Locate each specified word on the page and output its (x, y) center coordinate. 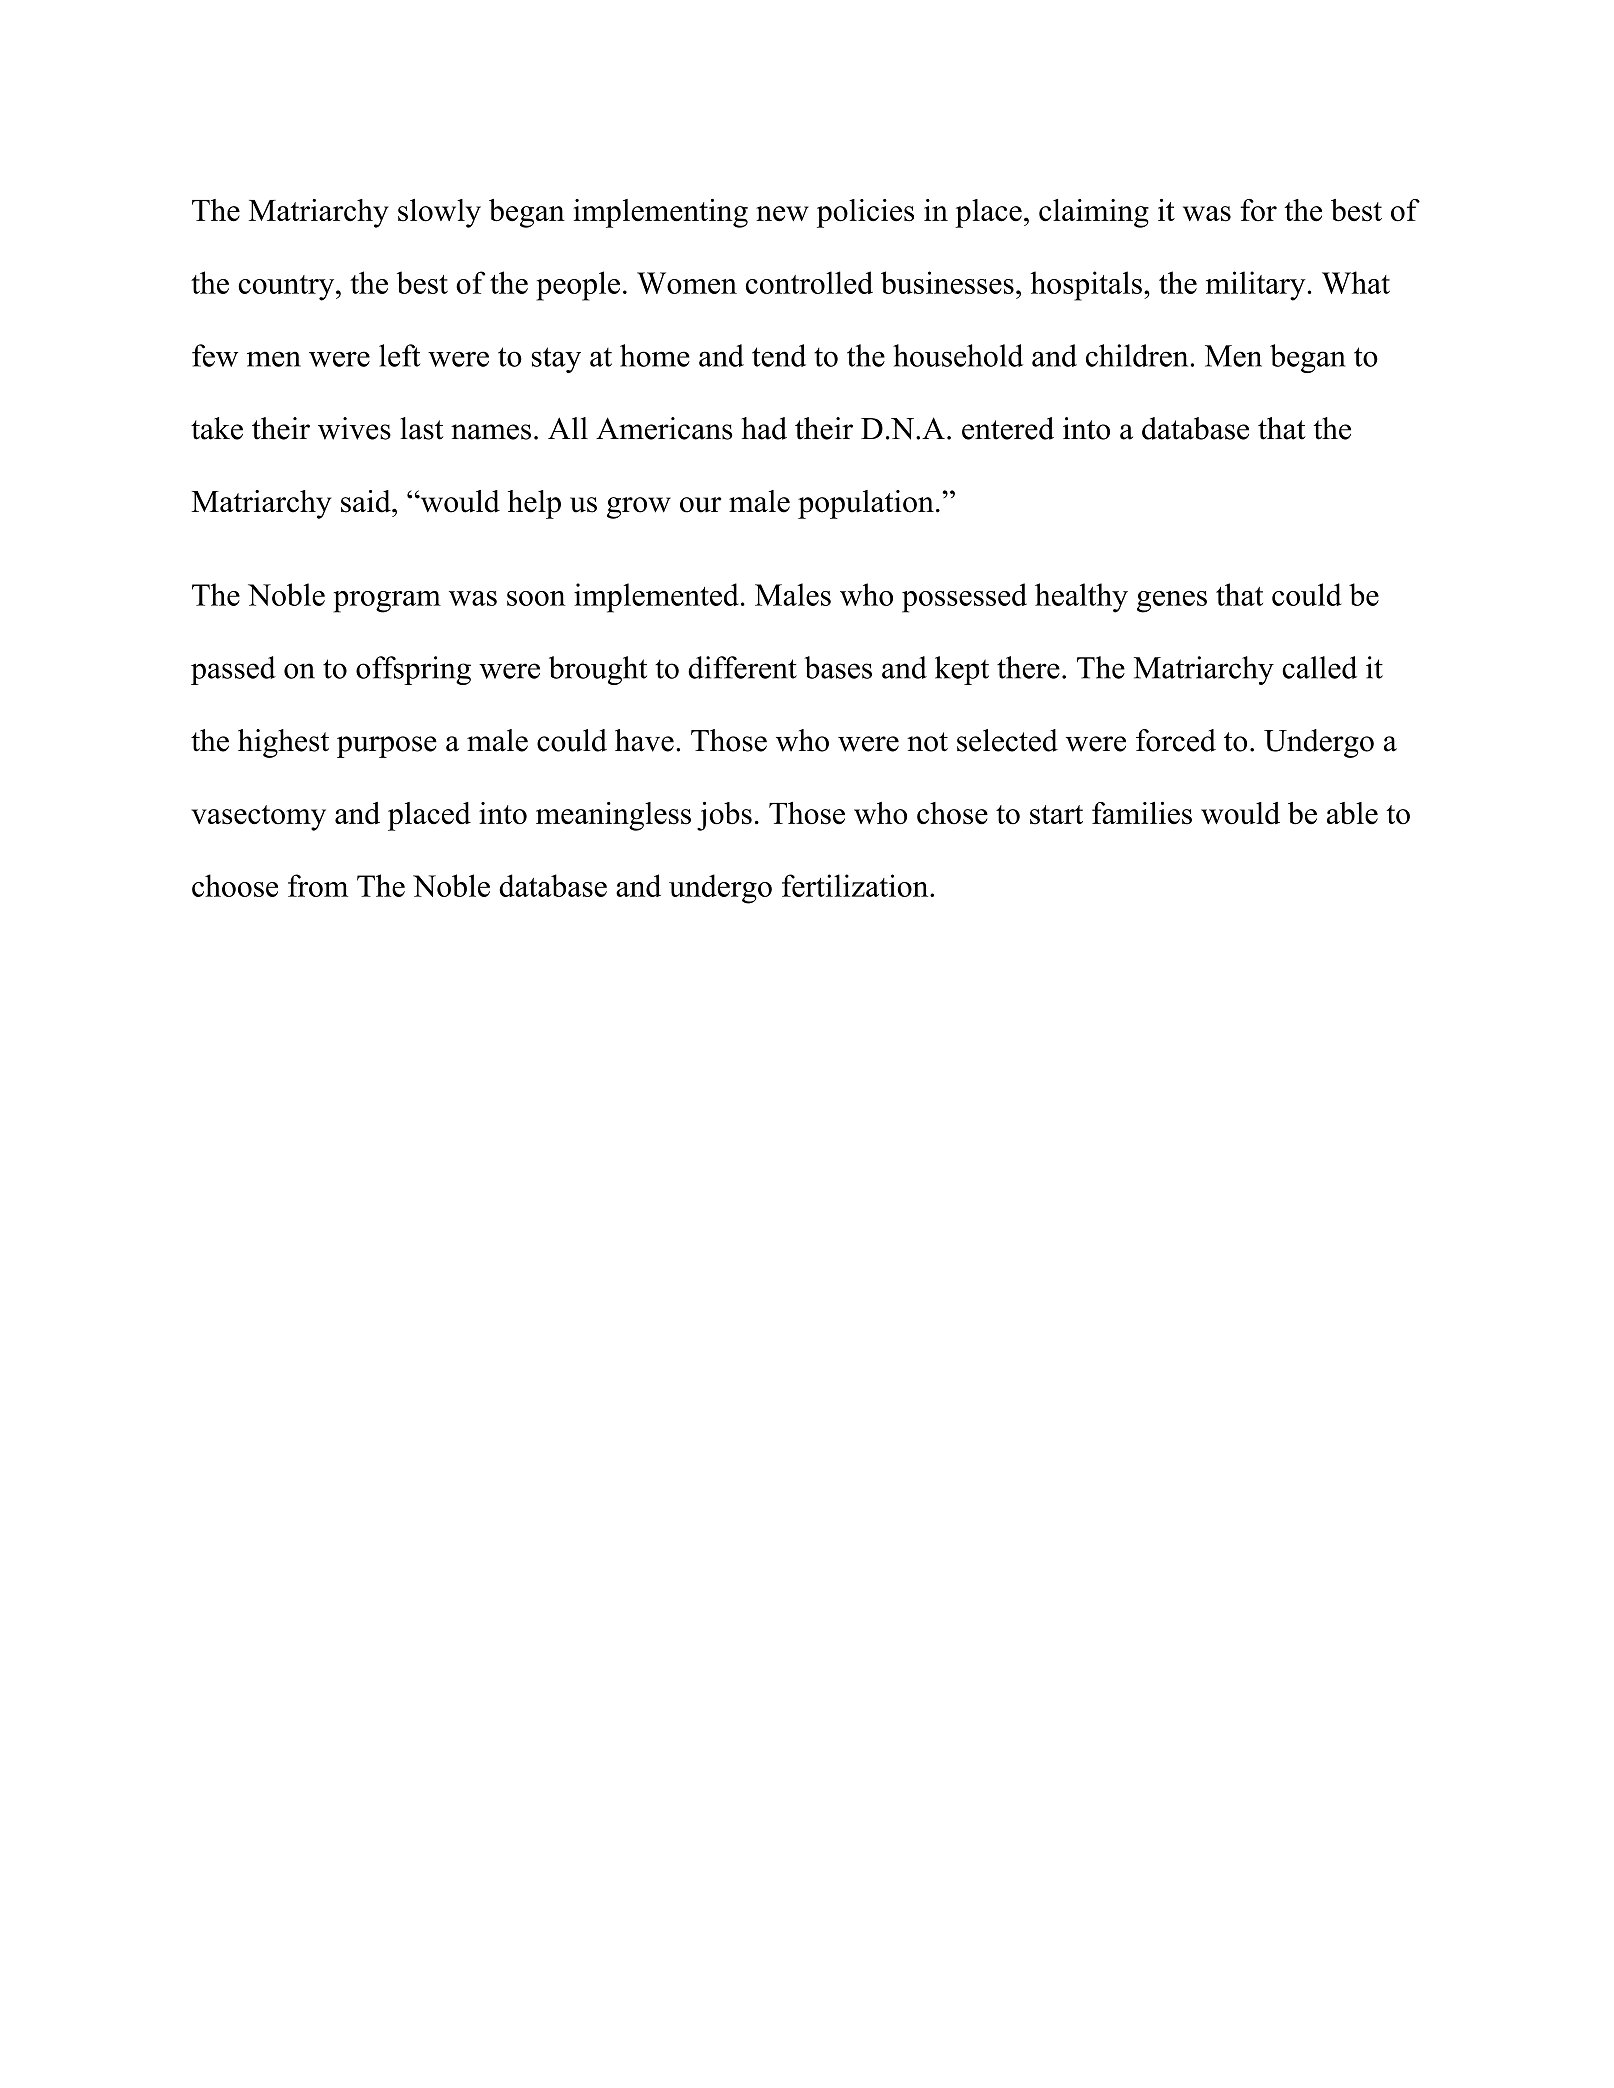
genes (1172, 602)
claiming (1094, 213)
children (1137, 355)
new (782, 214)
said (367, 501)
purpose (387, 747)
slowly (439, 213)
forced (1176, 740)
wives (354, 428)
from (318, 885)
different (742, 667)
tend (779, 355)
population (866, 504)
